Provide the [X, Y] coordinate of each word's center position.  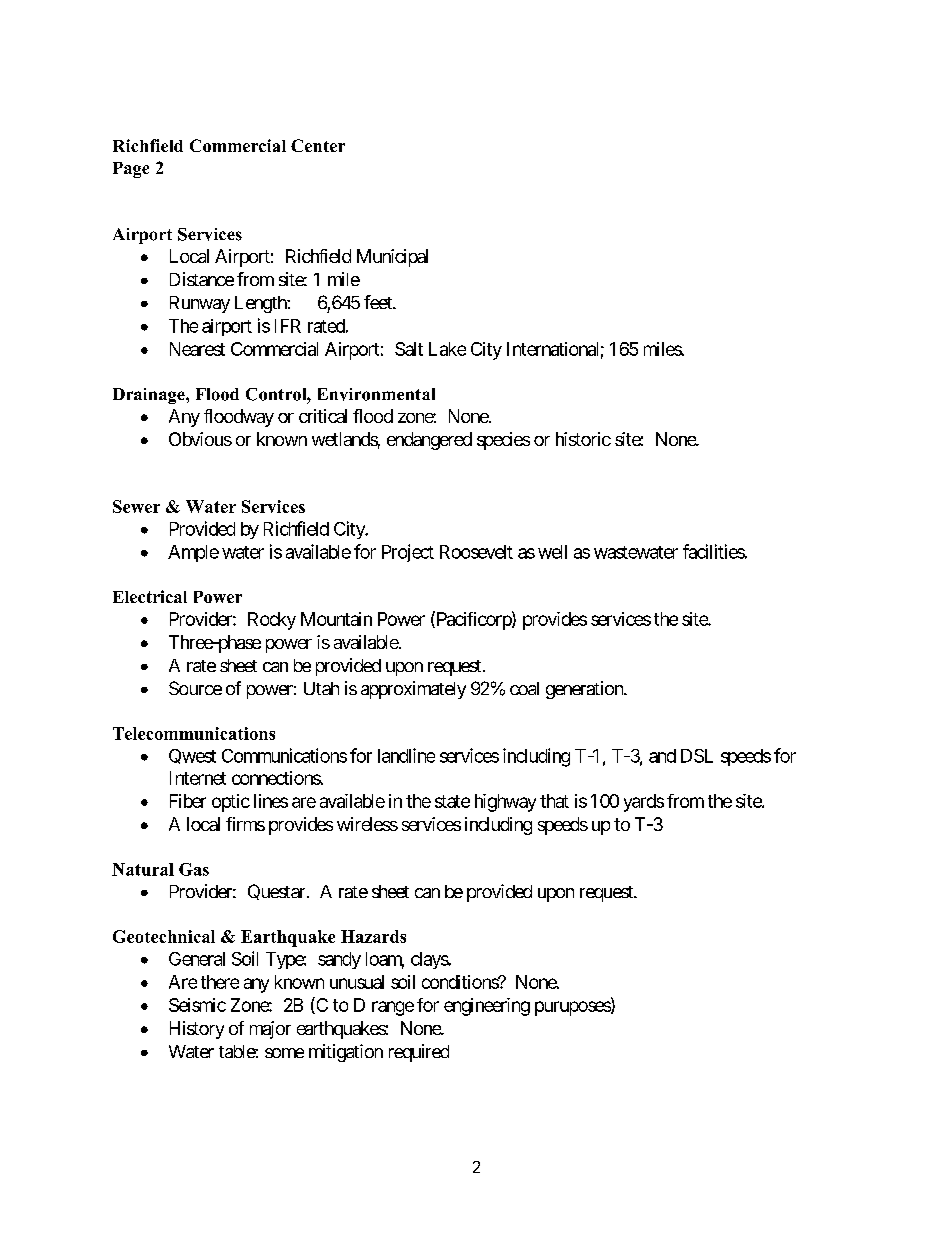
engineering [487, 1007]
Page [131, 170]
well [552, 552]
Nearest [197, 349]
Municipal [392, 258]
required [419, 1053]
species [503, 441]
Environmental [376, 394]
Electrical [150, 596]
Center [318, 145]
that [554, 801]
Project [408, 553]
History [197, 1030]
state [452, 801]
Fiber [188, 801]
